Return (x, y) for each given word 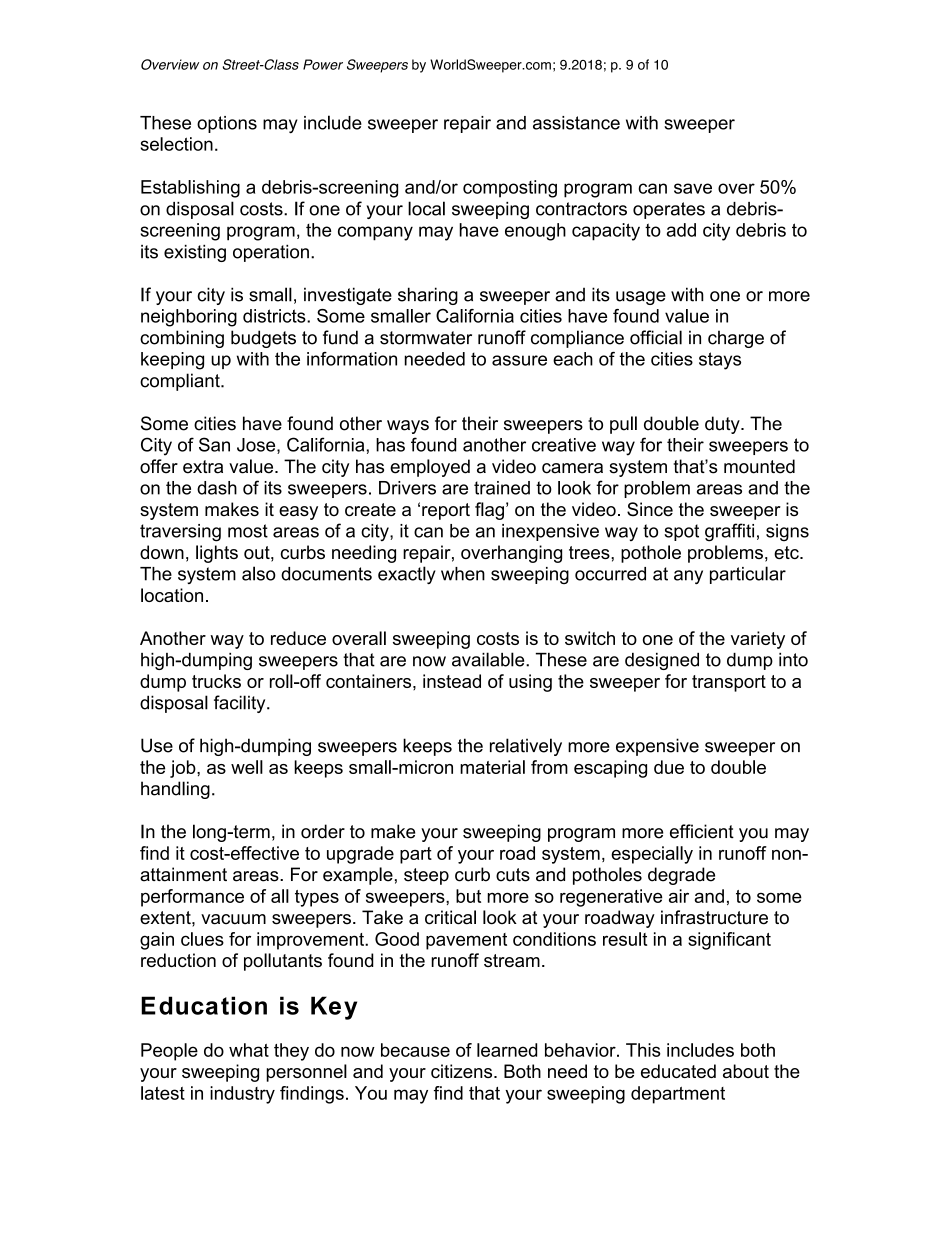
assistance (576, 123)
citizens (463, 1071)
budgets (263, 339)
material (492, 767)
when (463, 574)
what (249, 1050)
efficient (702, 831)
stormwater (426, 338)
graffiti (729, 532)
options (227, 124)
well (247, 767)
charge (736, 339)
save (693, 188)
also (259, 573)
